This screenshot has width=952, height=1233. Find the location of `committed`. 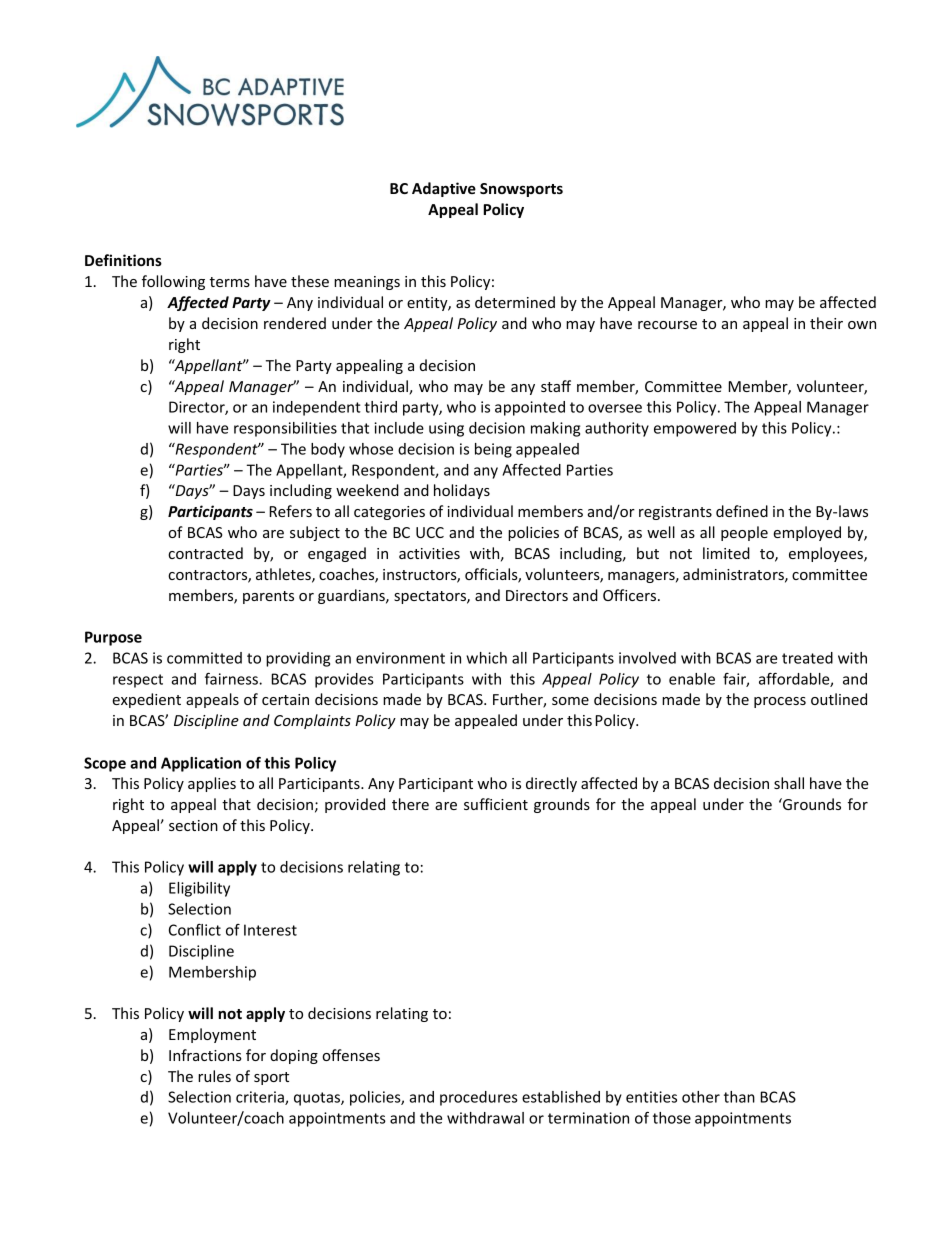

committed is located at coordinates (204, 658).
